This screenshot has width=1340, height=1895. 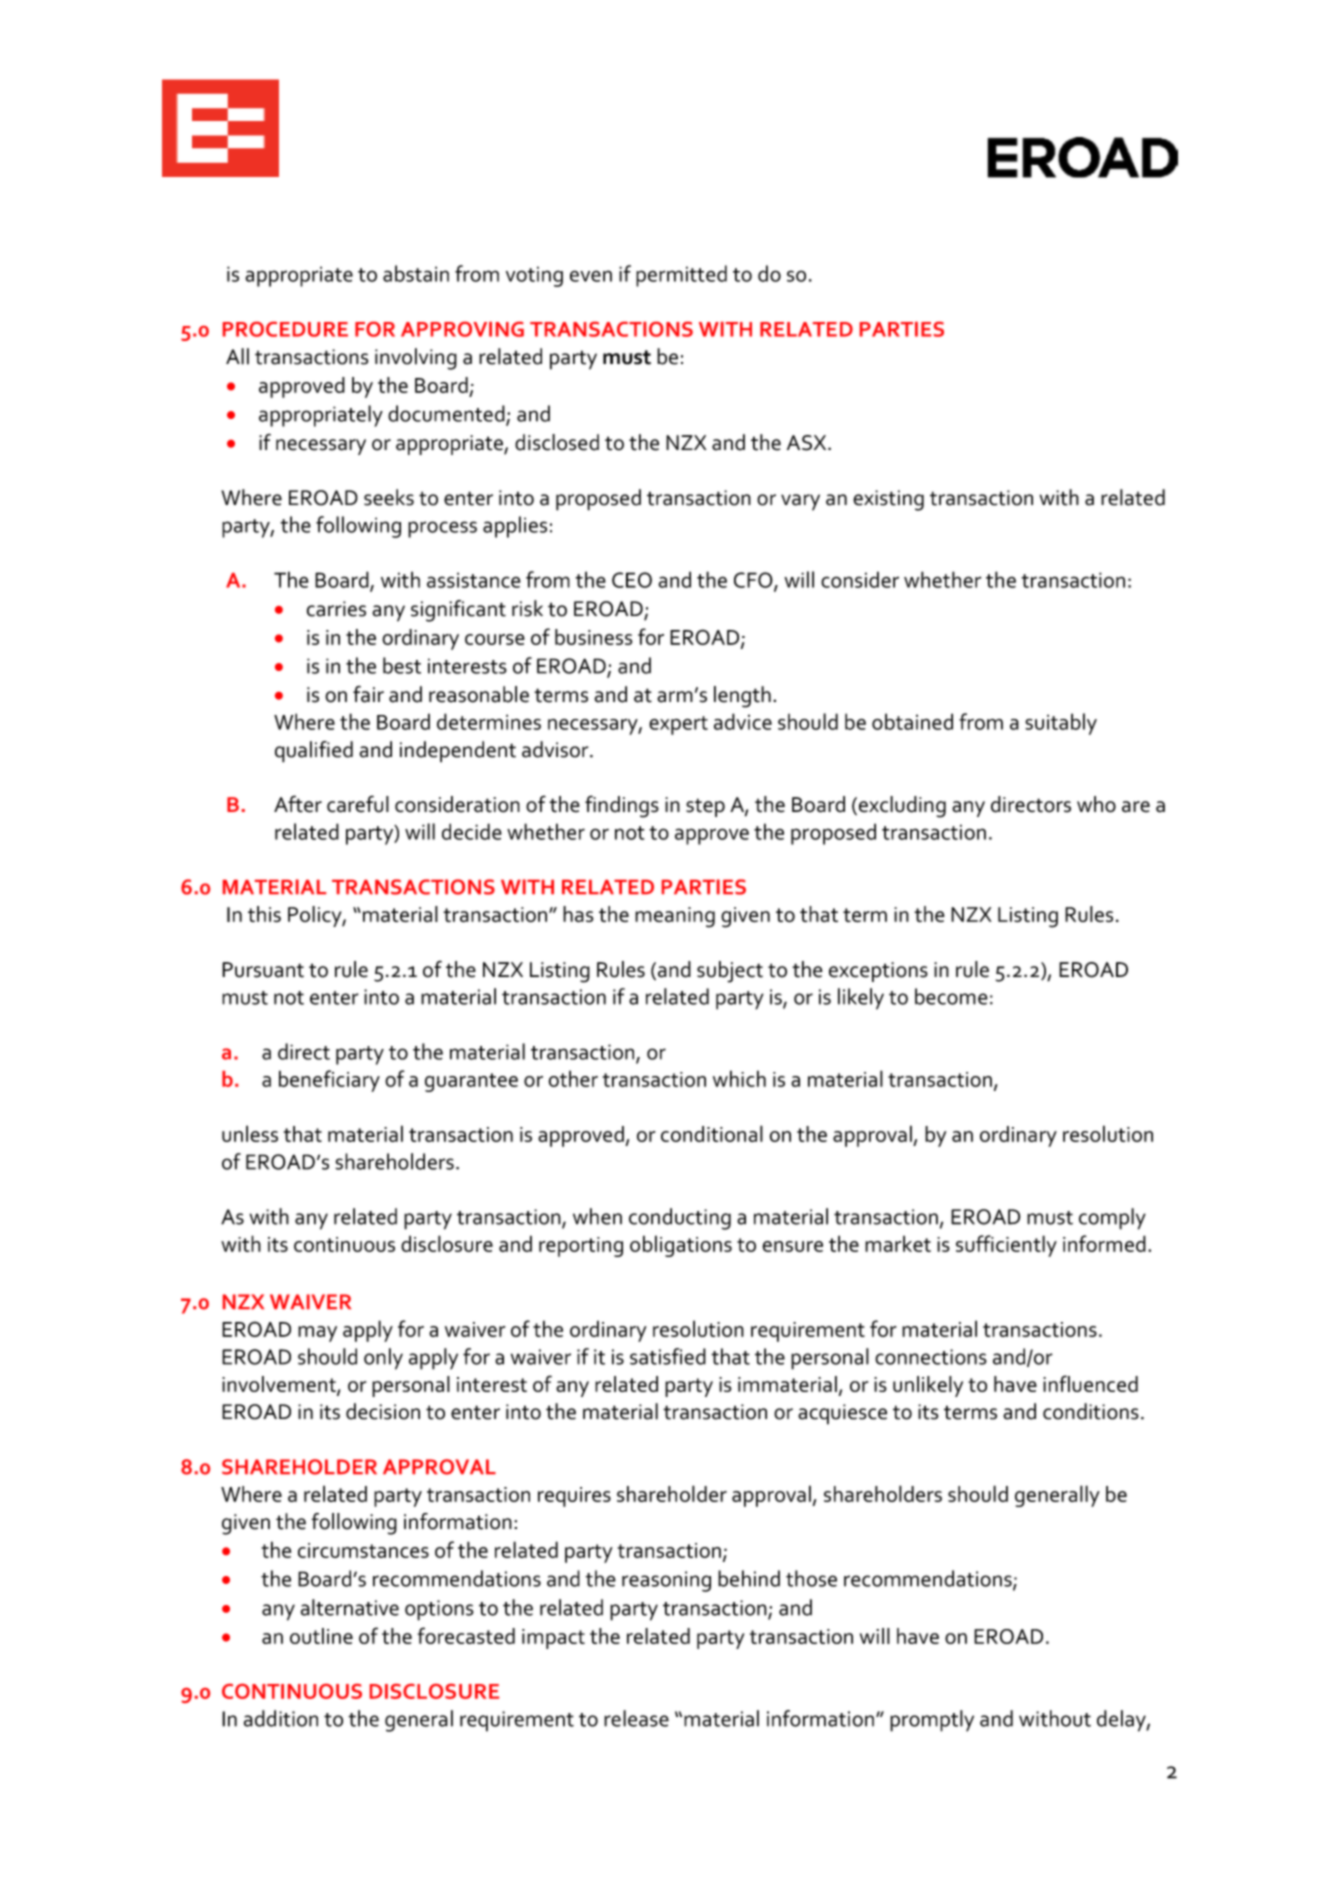 What do you see at coordinates (681, 276) in the screenshot?
I see `permitted` at bounding box center [681, 276].
